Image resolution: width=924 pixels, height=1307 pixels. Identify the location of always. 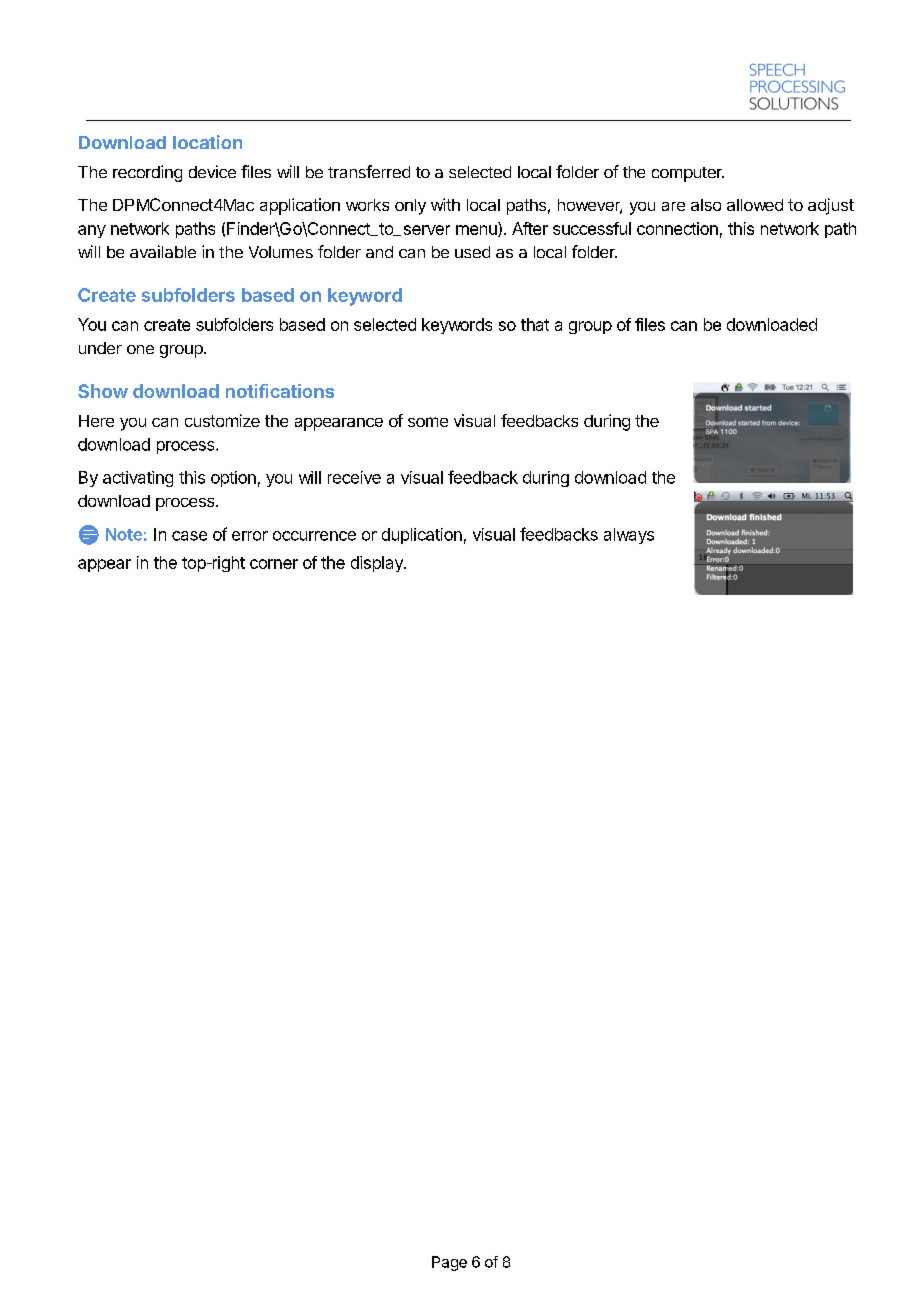
(629, 536).
